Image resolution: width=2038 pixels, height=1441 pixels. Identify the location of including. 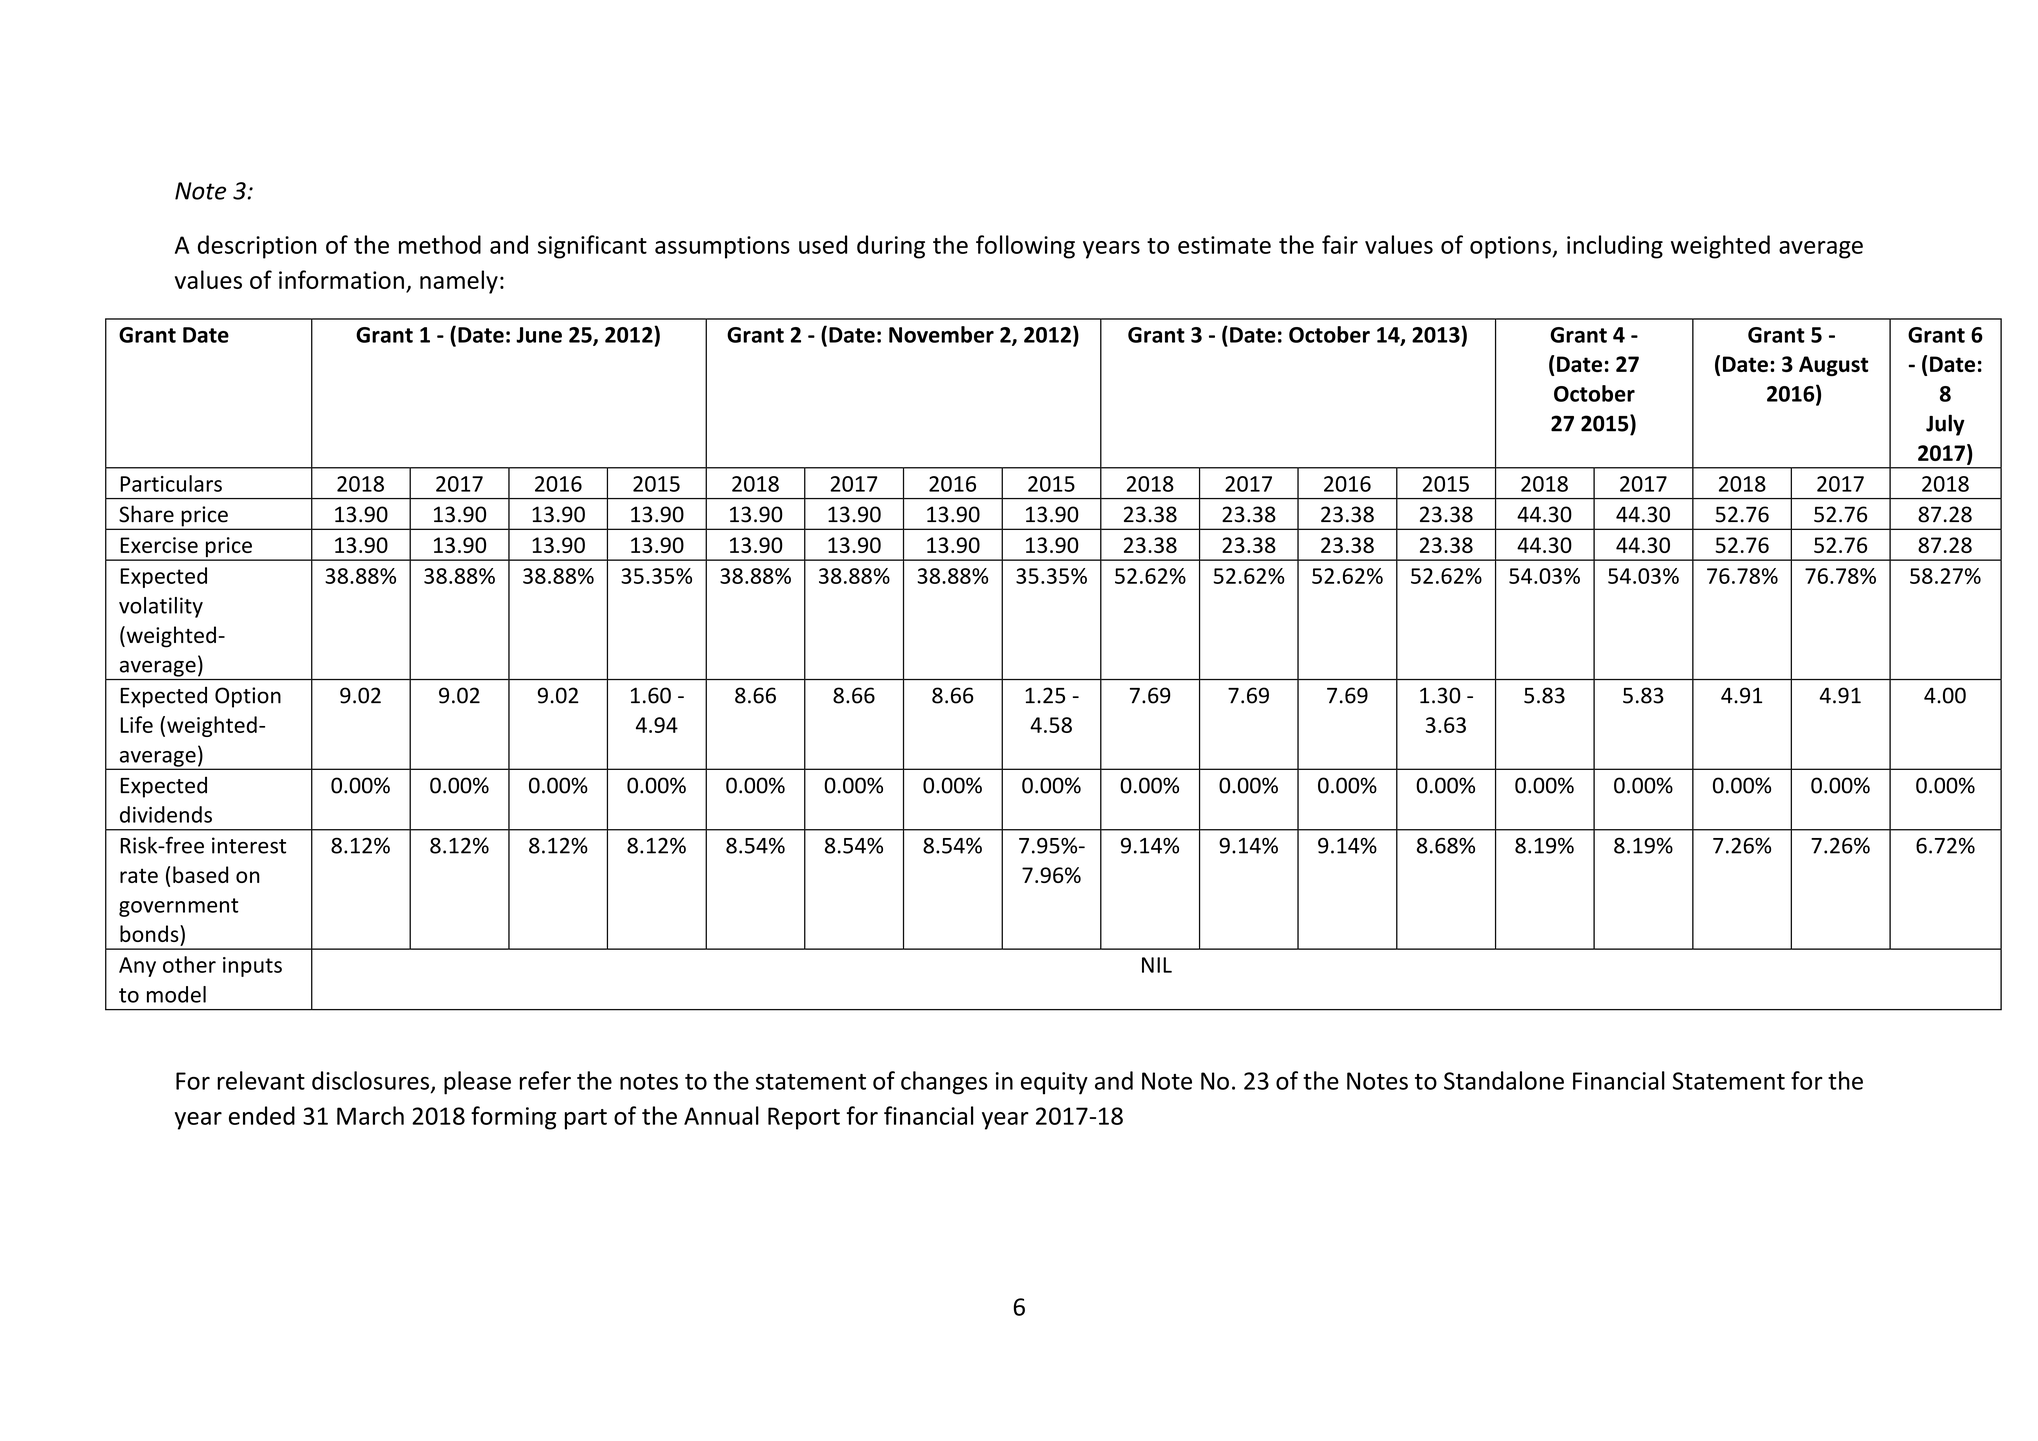
(1615, 247).
